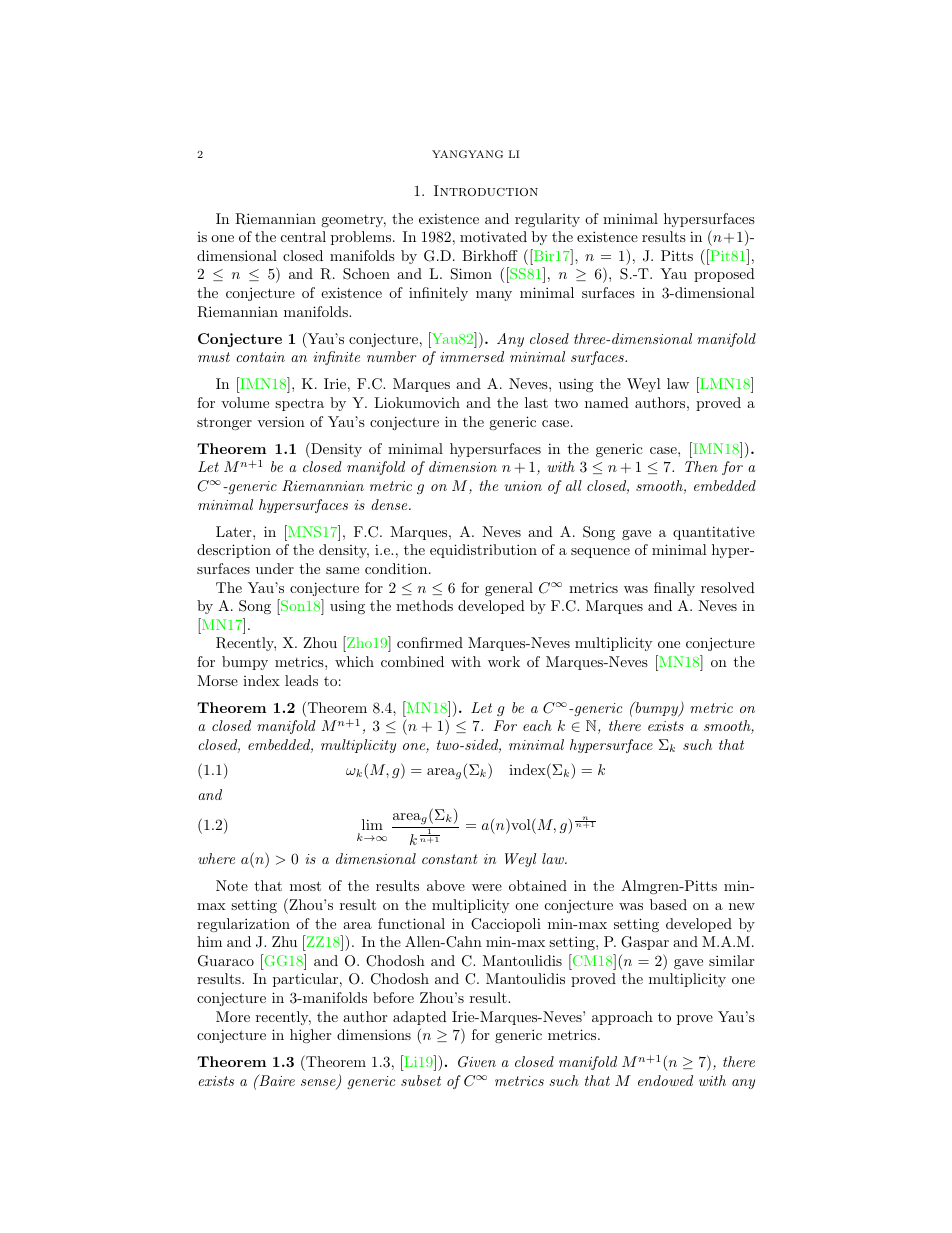 The image size is (952, 1233). What do you see at coordinates (281, 421) in the screenshot?
I see `version` at bounding box center [281, 421].
